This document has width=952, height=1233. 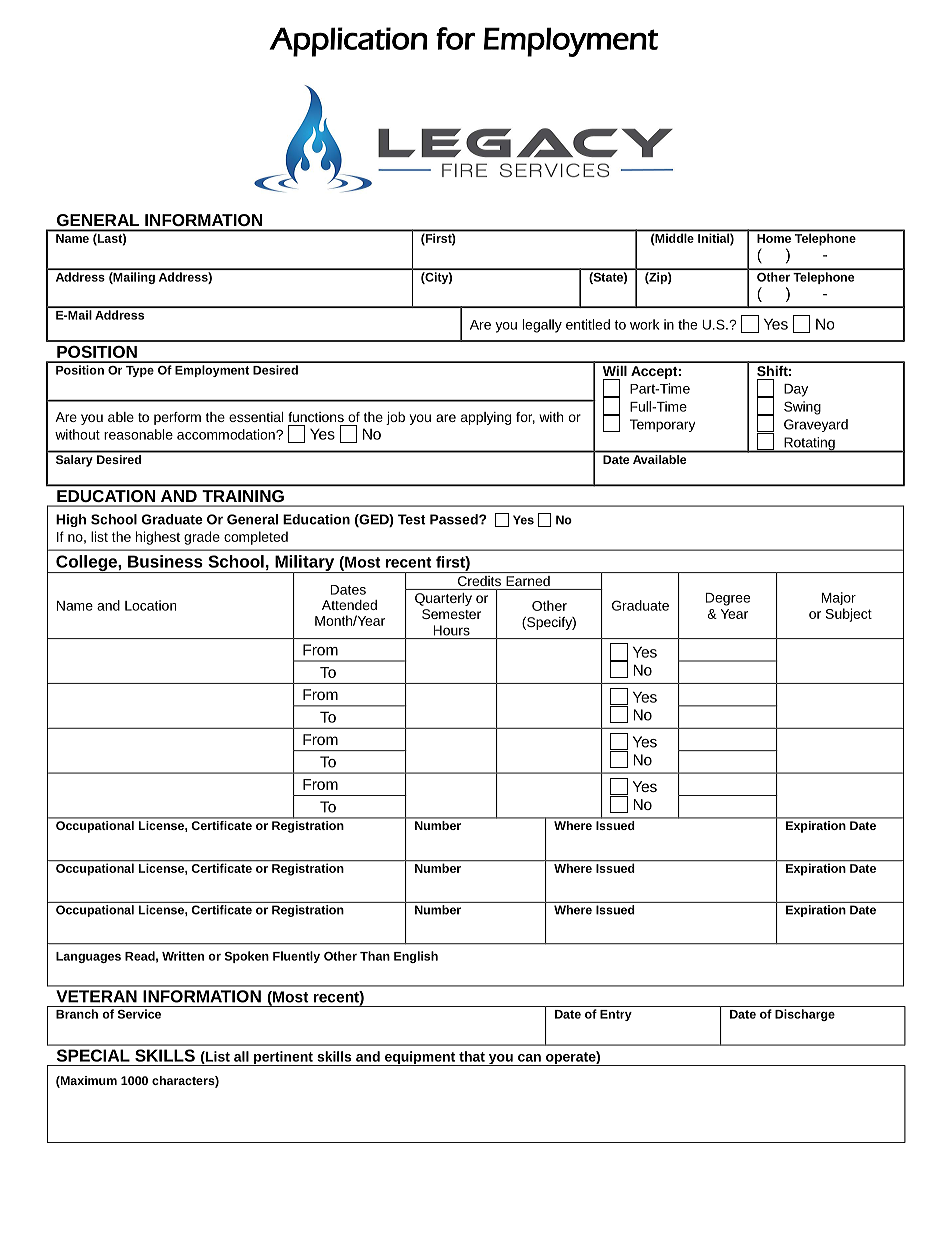 What do you see at coordinates (774, 238) in the document?
I see `Home` at bounding box center [774, 238].
